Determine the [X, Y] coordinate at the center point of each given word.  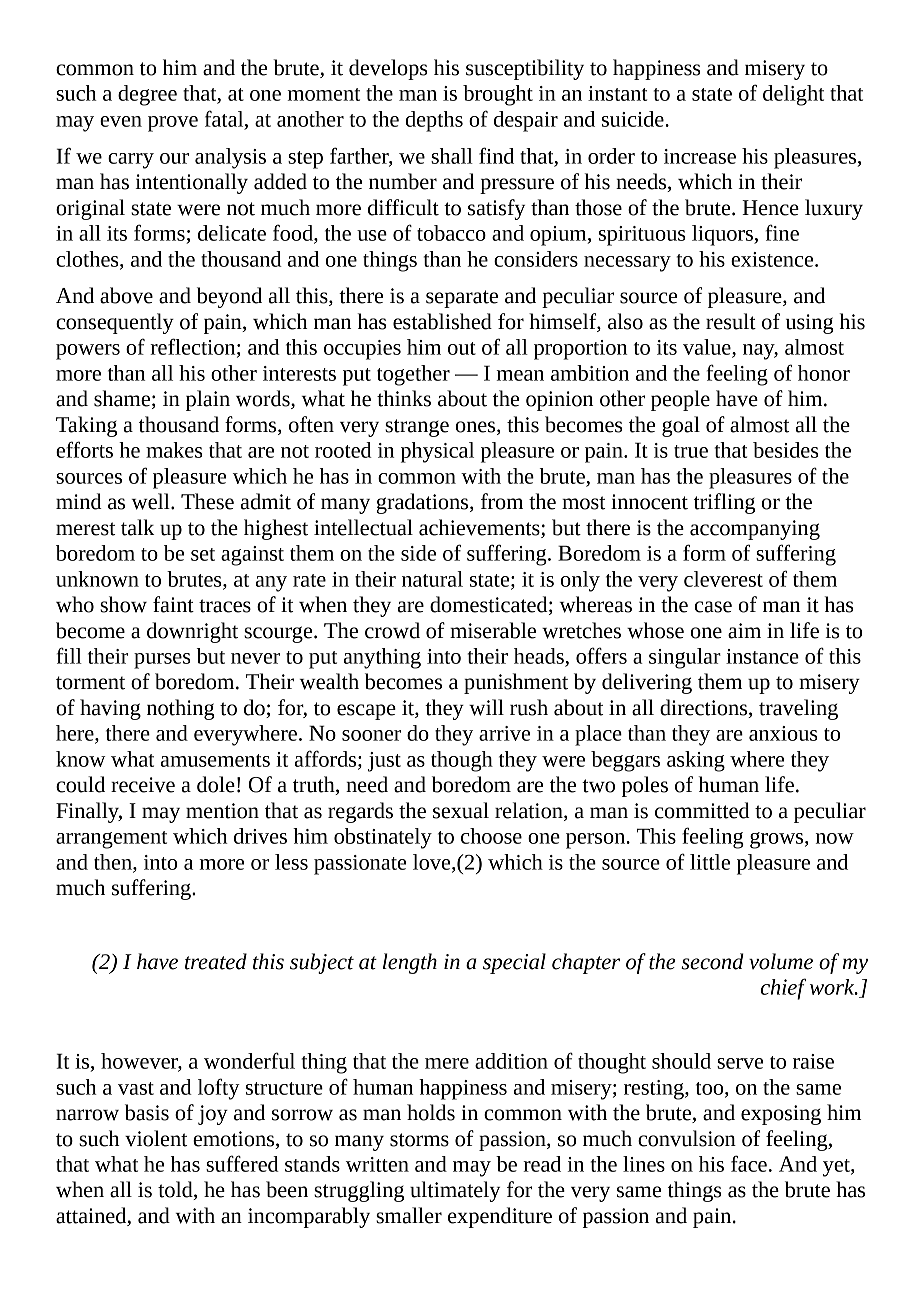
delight [793, 95]
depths [434, 121]
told [176, 1190]
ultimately [455, 1191]
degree [147, 95]
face [749, 1163]
